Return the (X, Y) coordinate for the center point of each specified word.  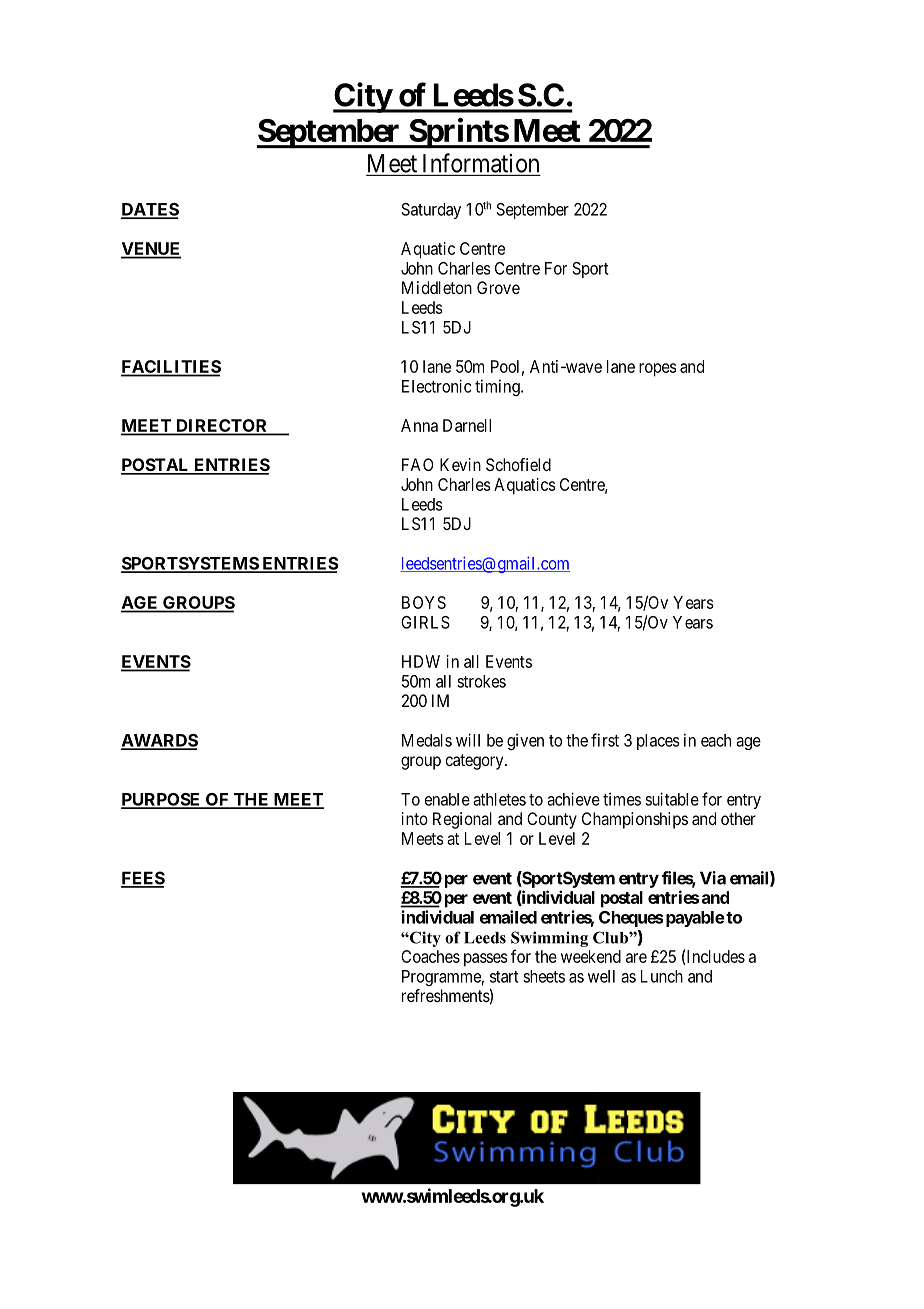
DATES (150, 210)
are (636, 958)
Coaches (430, 956)
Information (481, 163)
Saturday (431, 211)
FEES (143, 879)
